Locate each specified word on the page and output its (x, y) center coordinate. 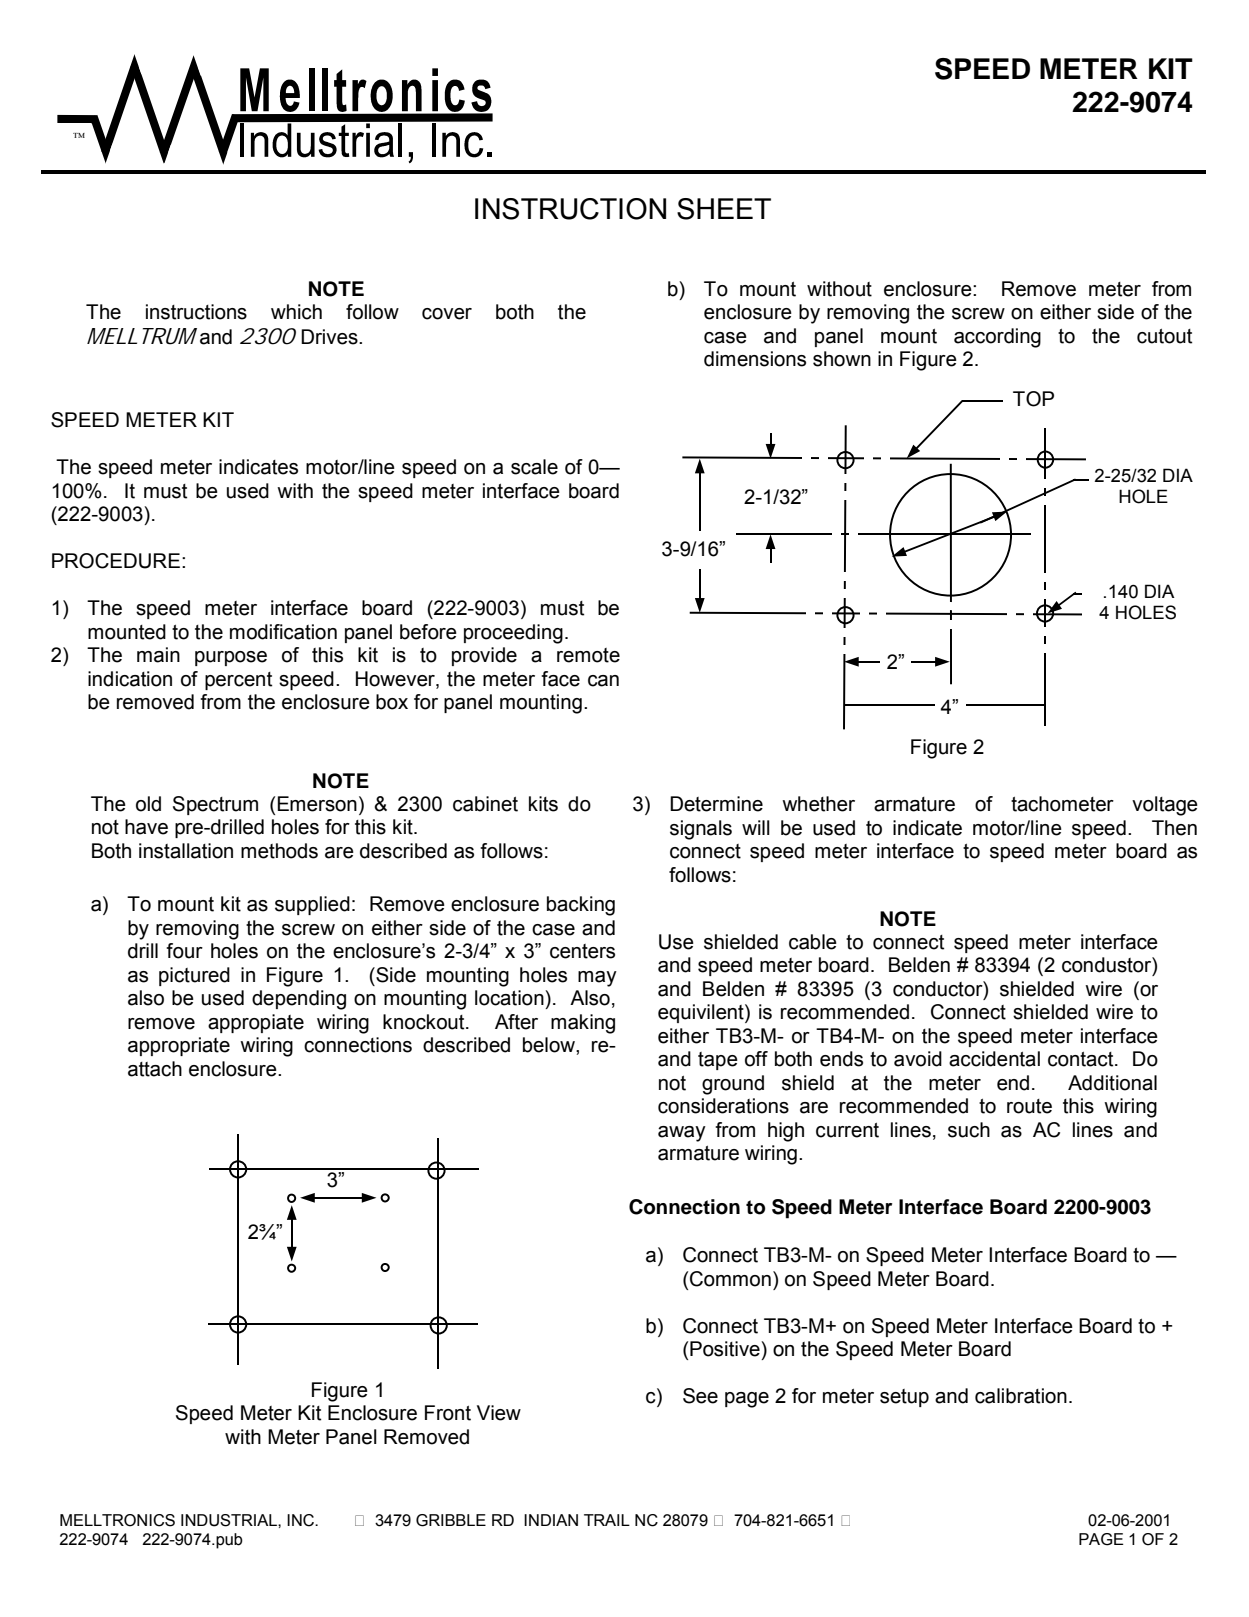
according (997, 338)
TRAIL (607, 1520)
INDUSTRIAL (230, 1520)
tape (718, 1061)
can (603, 681)
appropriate (179, 1046)
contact (1082, 1059)
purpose (231, 658)
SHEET (724, 209)
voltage (1165, 806)
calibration (1021, 1396)
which (296, 312)
